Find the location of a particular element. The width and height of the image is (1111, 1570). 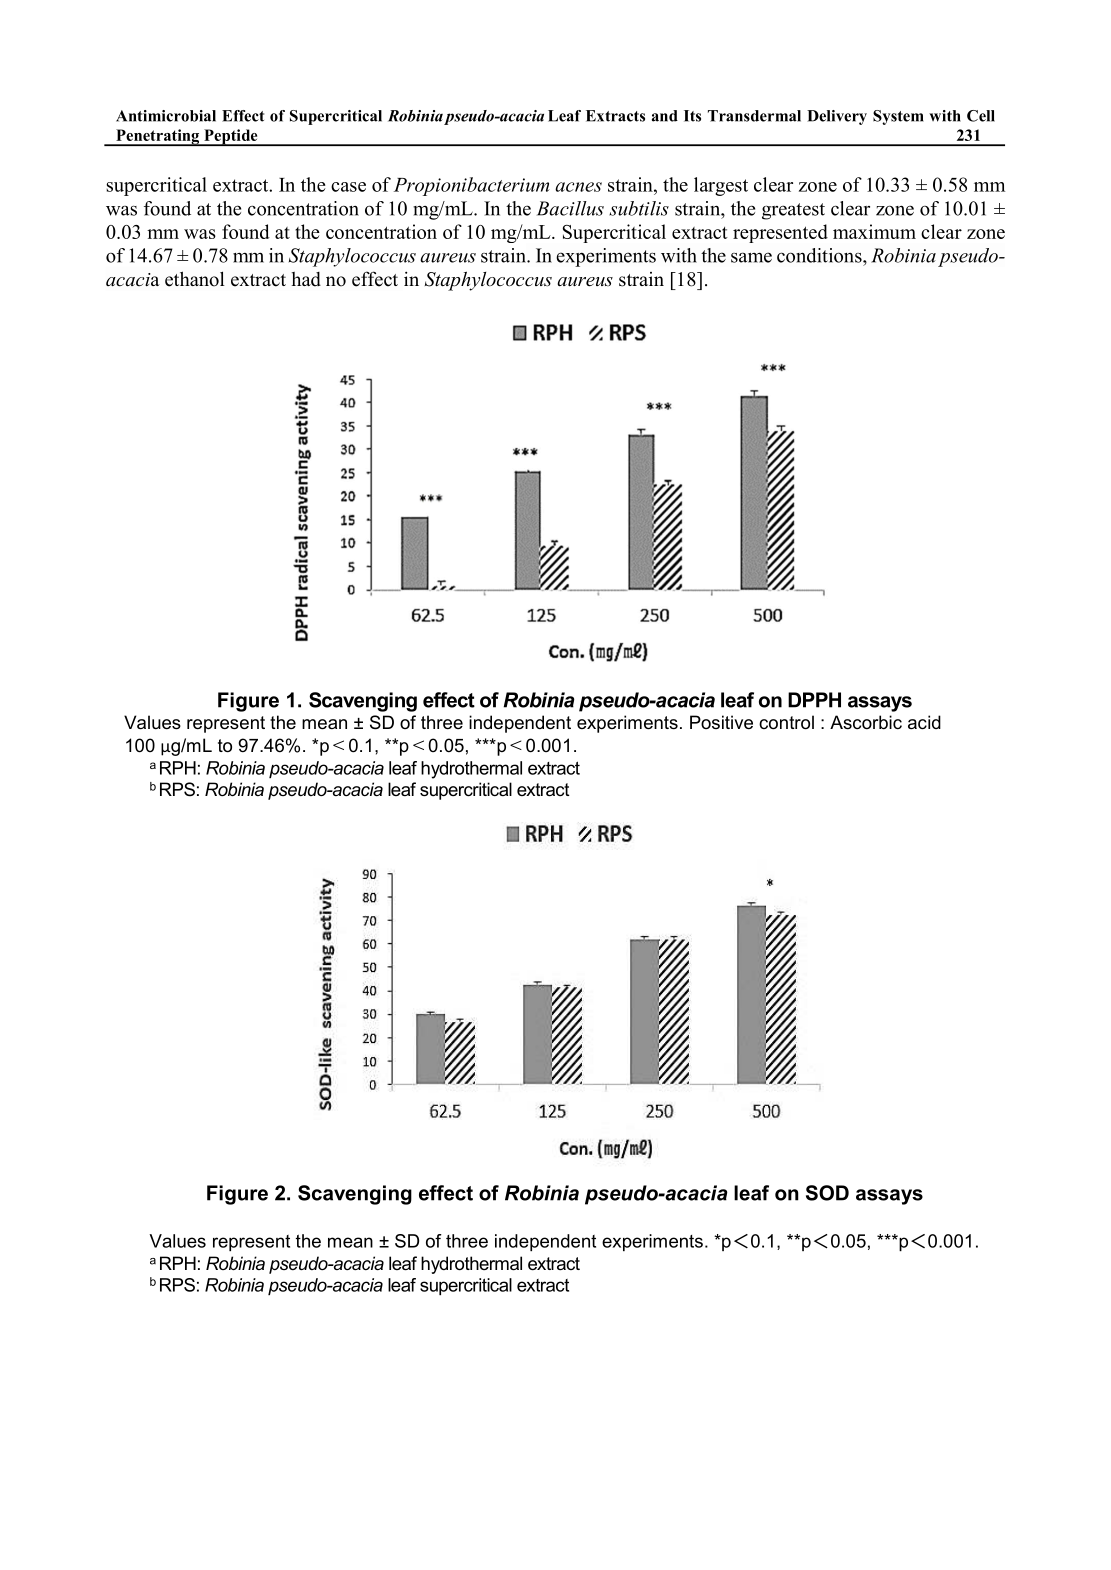

SOD is located at coordinates (827, 1193).
